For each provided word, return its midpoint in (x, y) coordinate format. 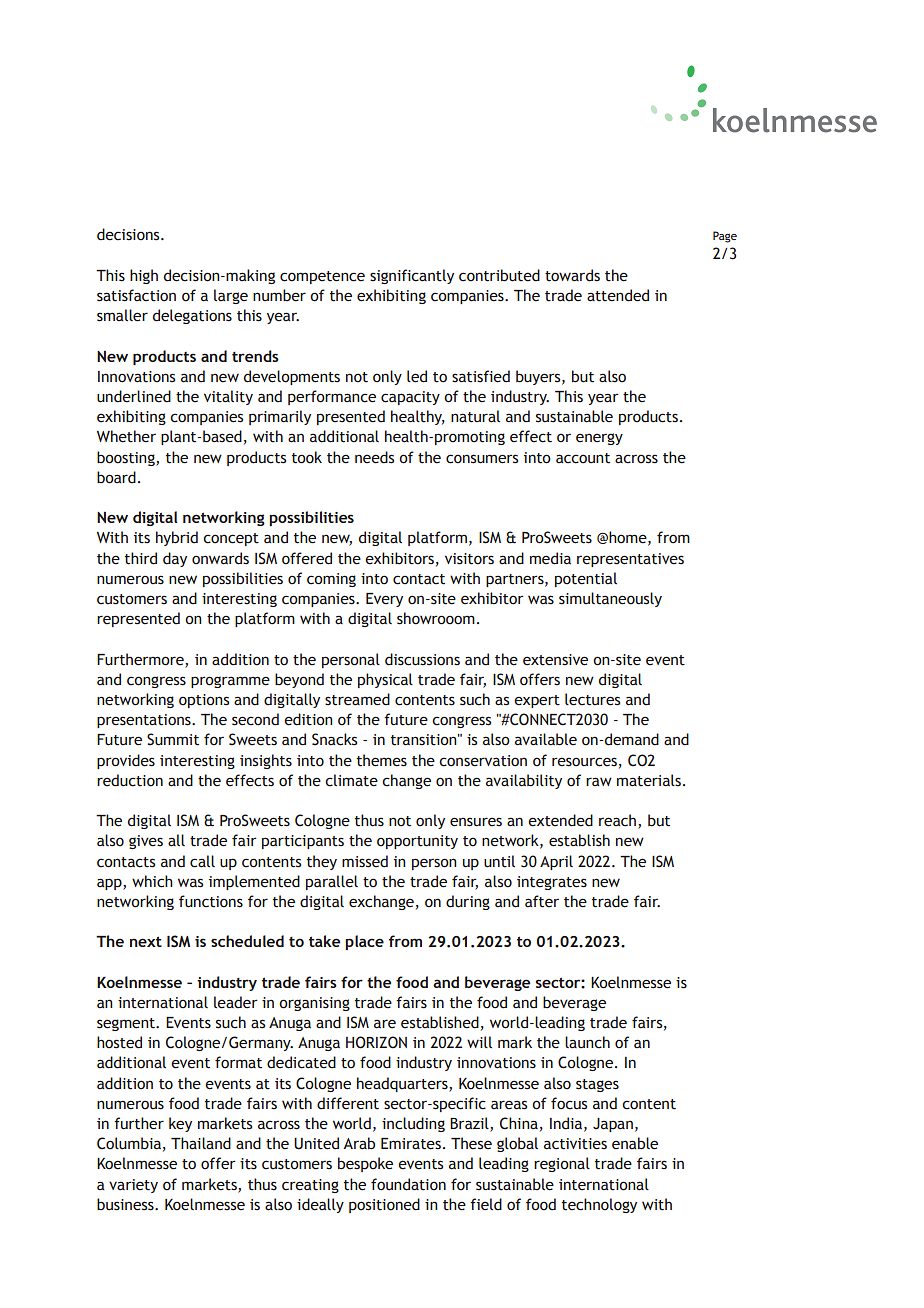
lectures (592, 699)
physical (385, 680)
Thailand (201, 1143)
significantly (412, 276)
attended (618, 295)
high (144, 276)
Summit (173, 739)
